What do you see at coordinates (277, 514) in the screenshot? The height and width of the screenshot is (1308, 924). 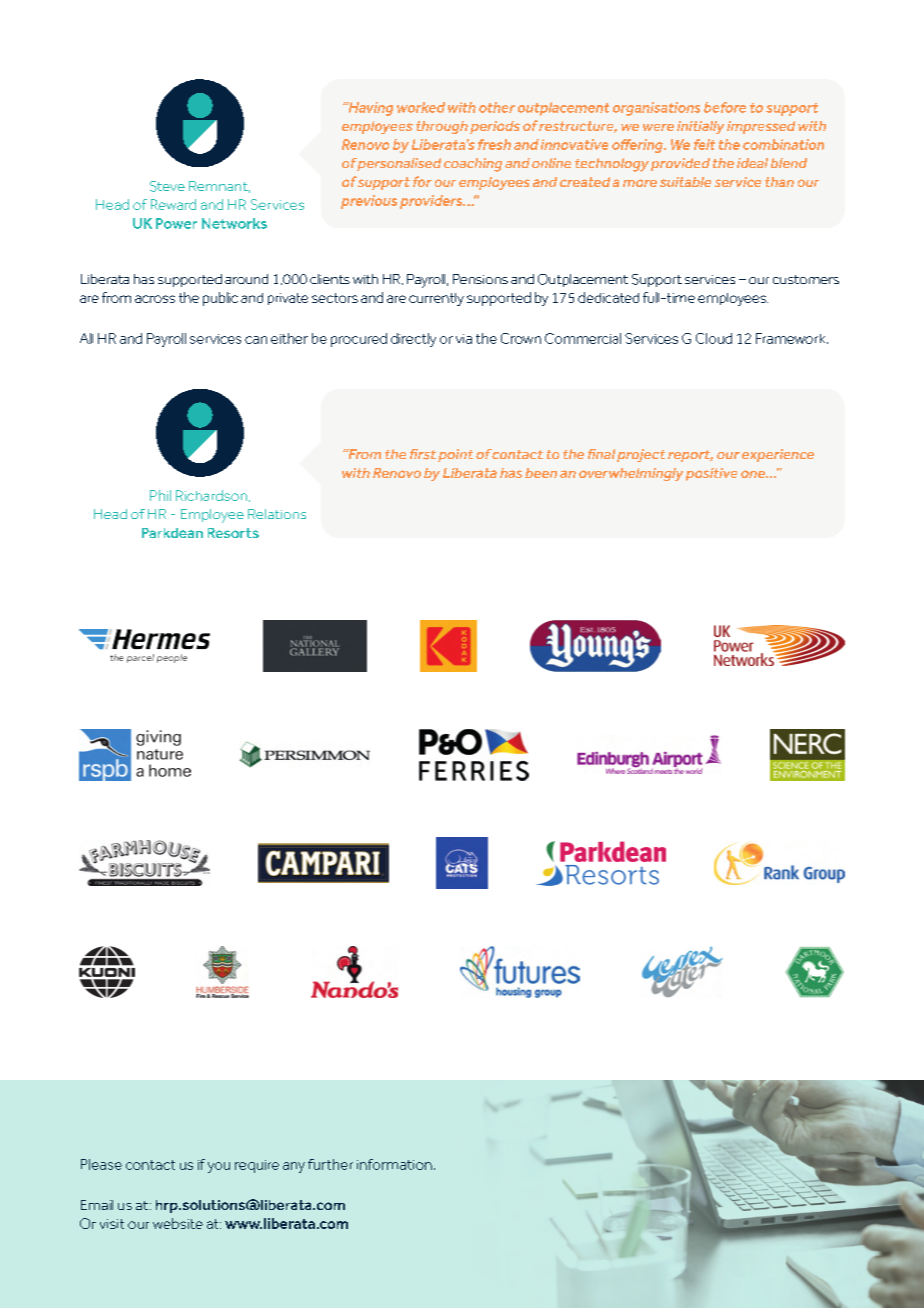 I see `Relations` at bounding box center [277, 514].
